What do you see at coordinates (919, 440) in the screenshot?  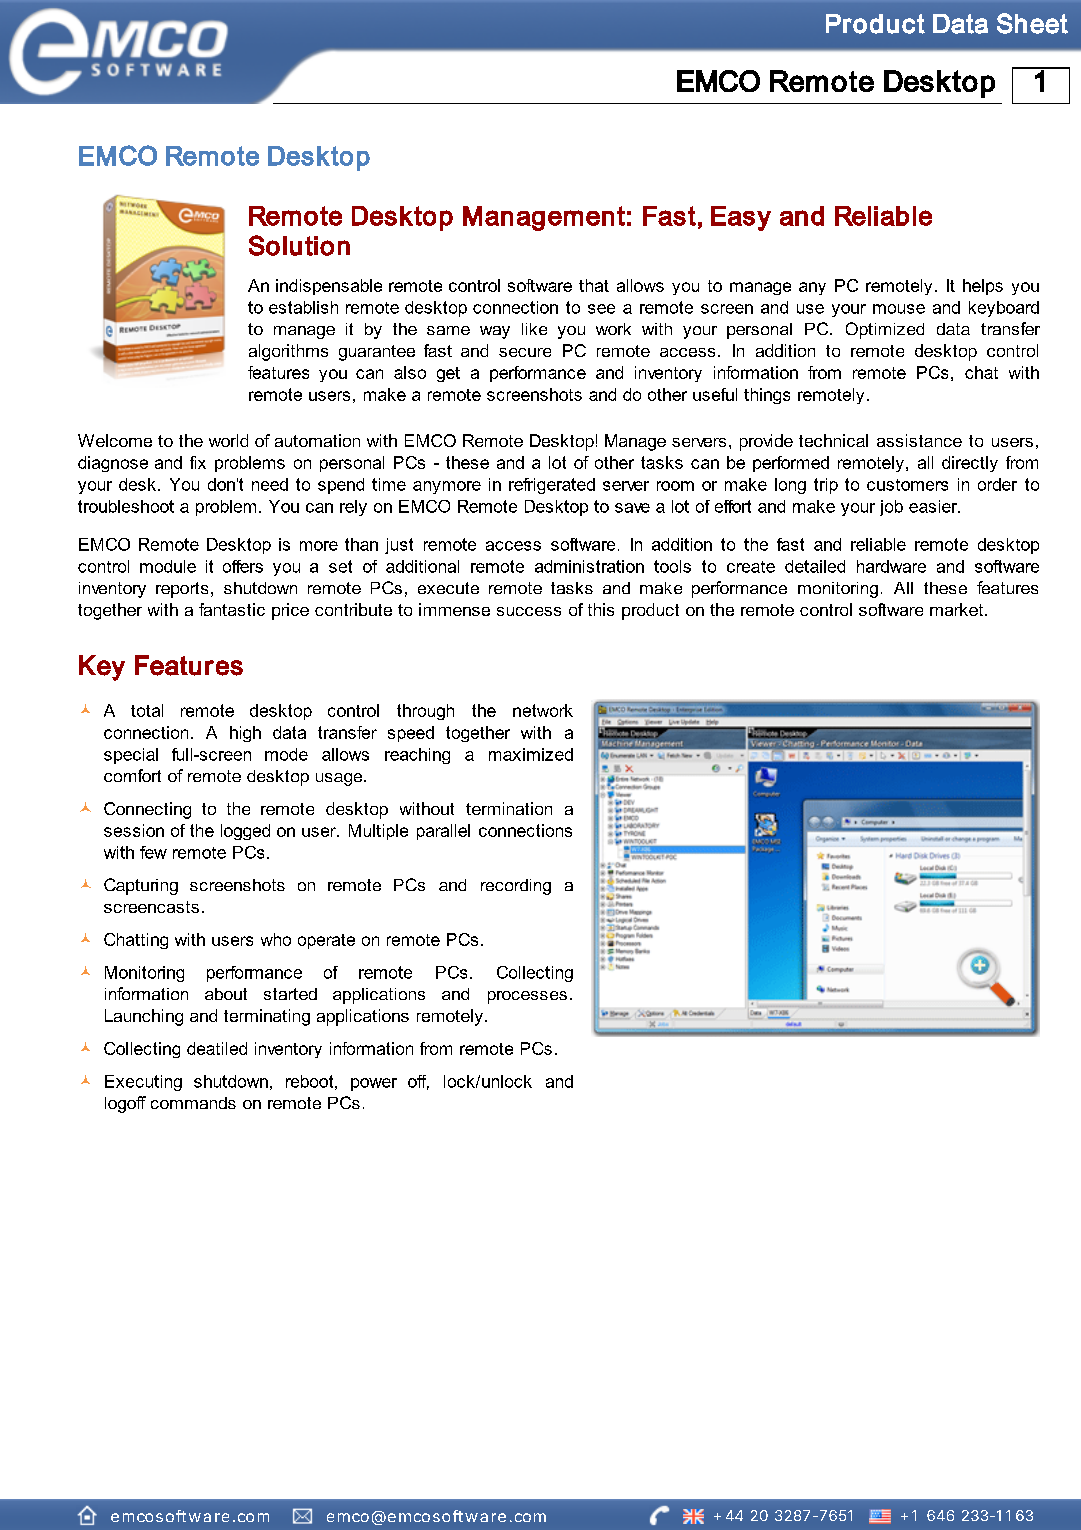 I see `assistance` at bounding box center [919, 440].
